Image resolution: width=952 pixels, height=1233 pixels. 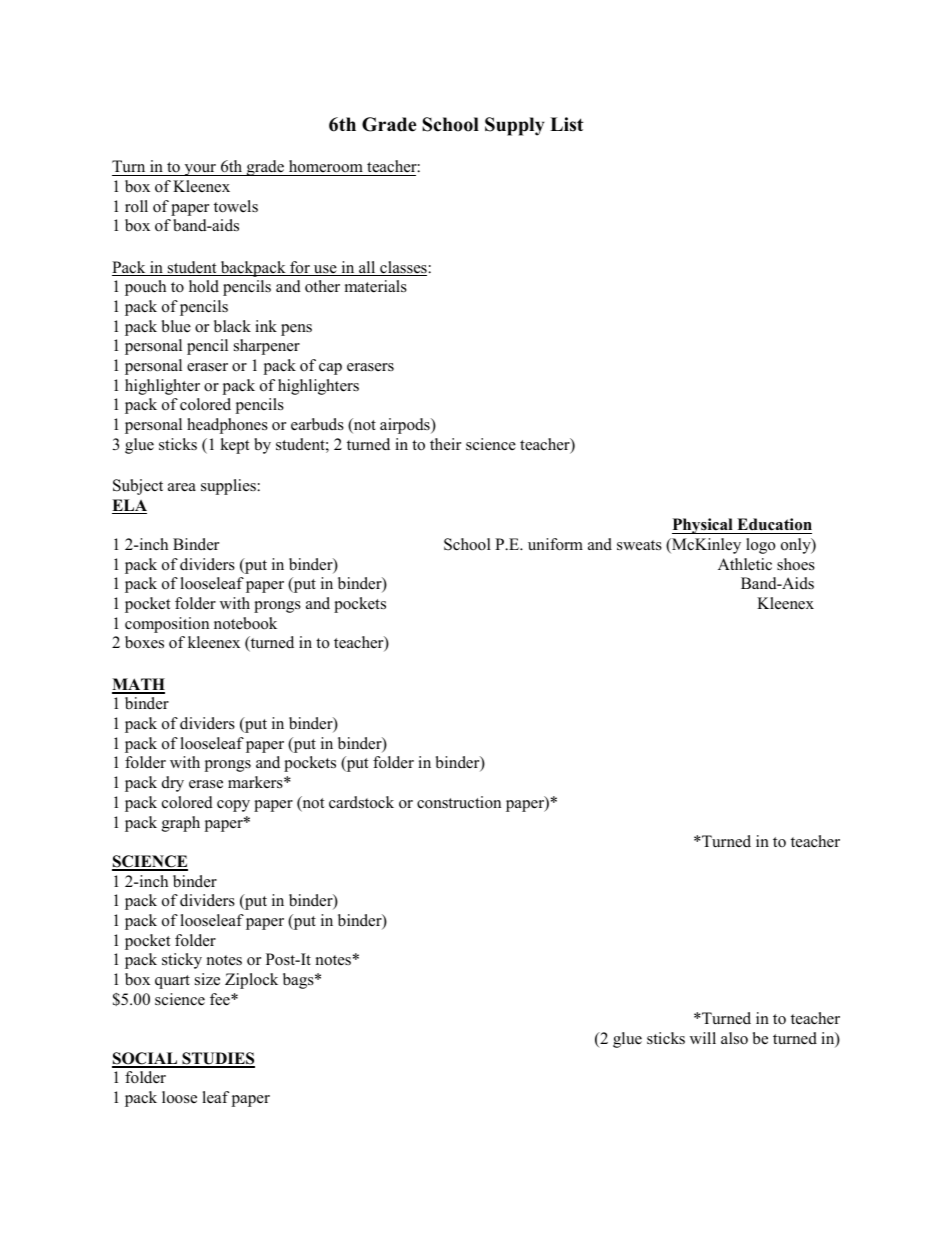 I want to click on Ziplock, so click(x=251, y=981).
